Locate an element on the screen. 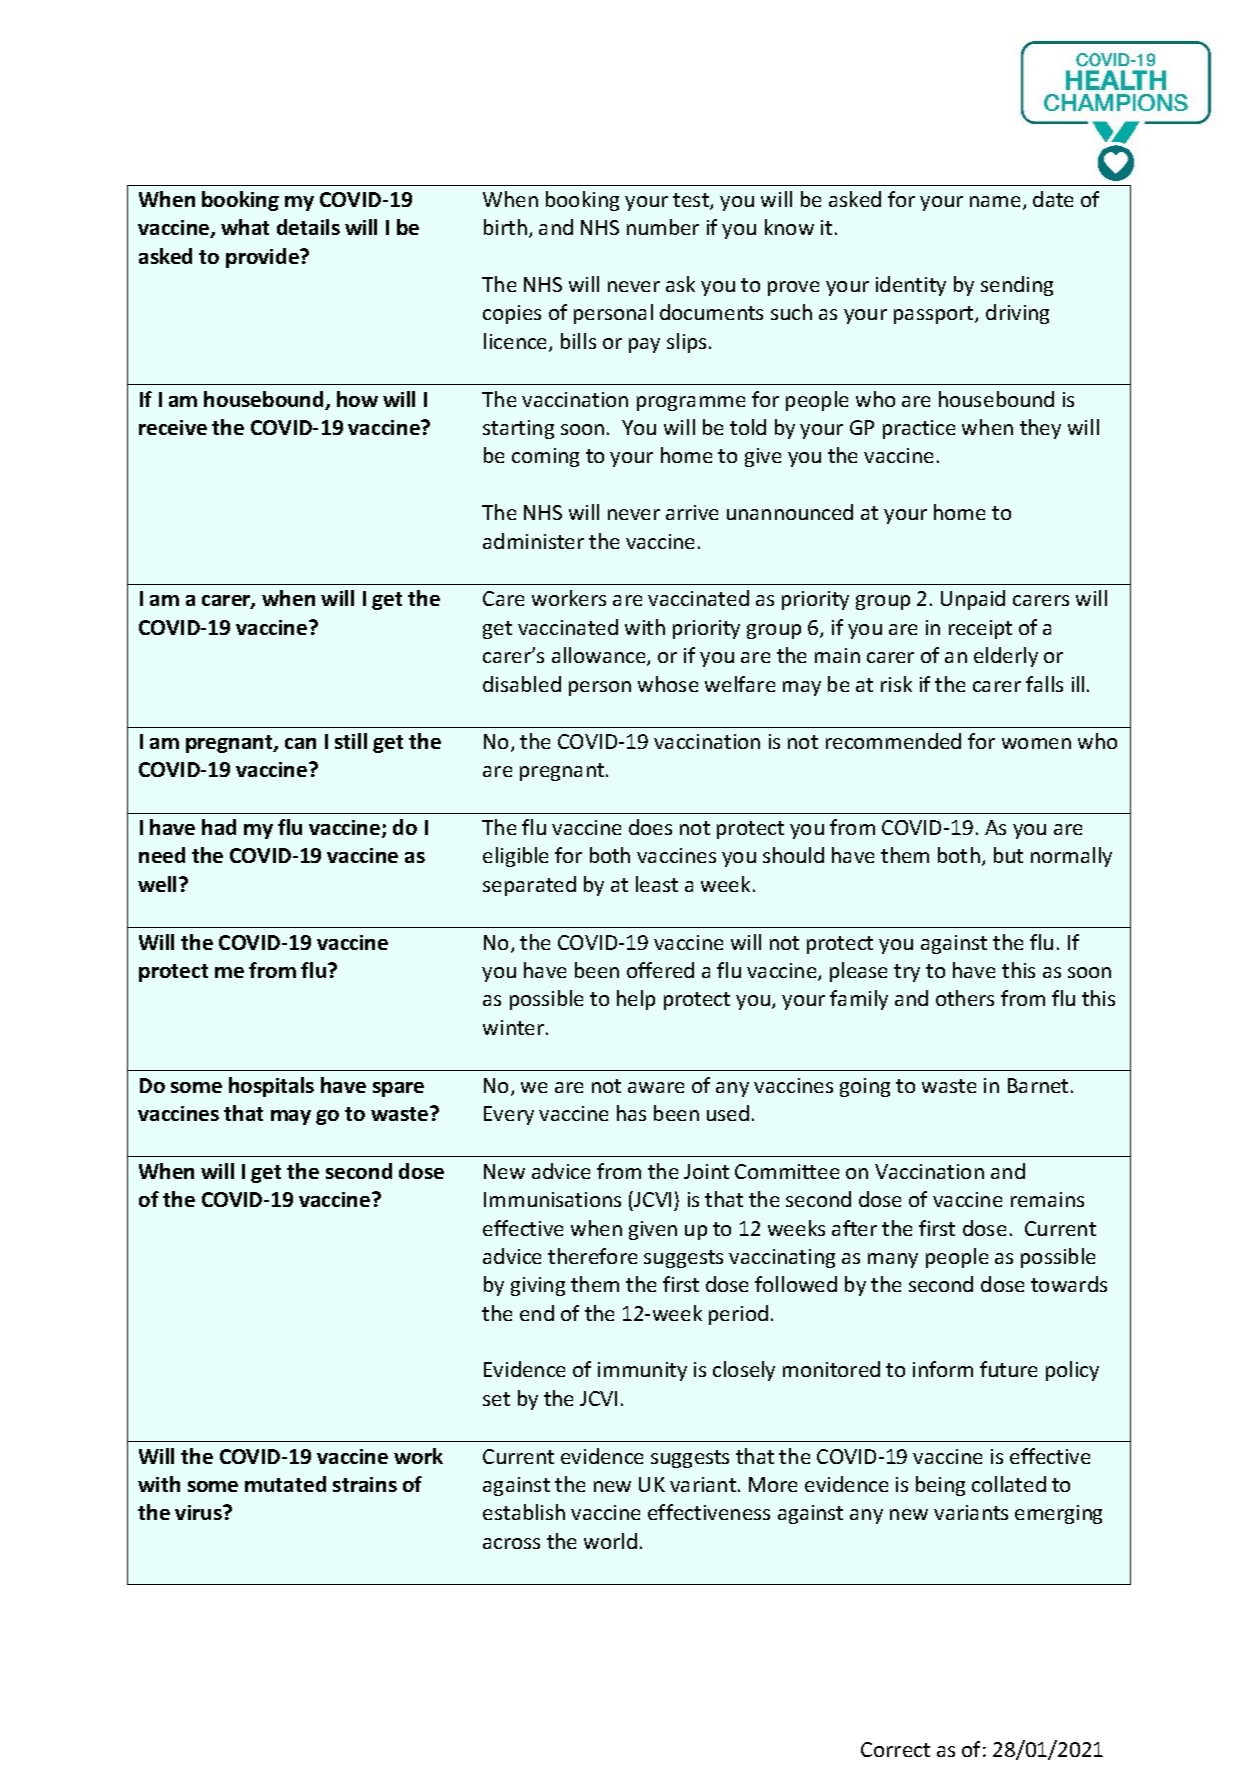  virus is located at coordinates (199, 1512).
